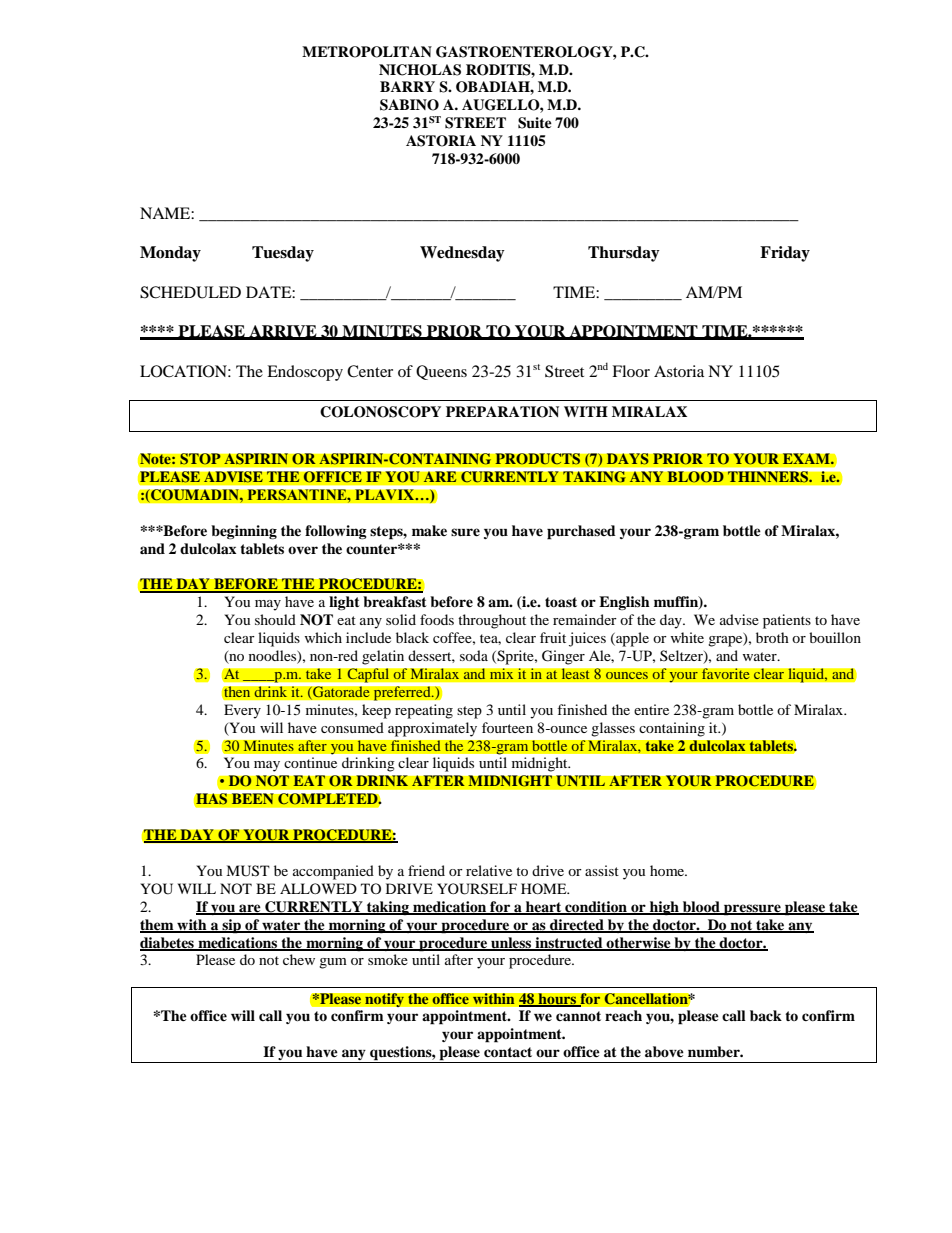 This image has width=952, height=1233. Describe the element at coordinates (462, 254) in the image. I see `Wednesday` at that location.
